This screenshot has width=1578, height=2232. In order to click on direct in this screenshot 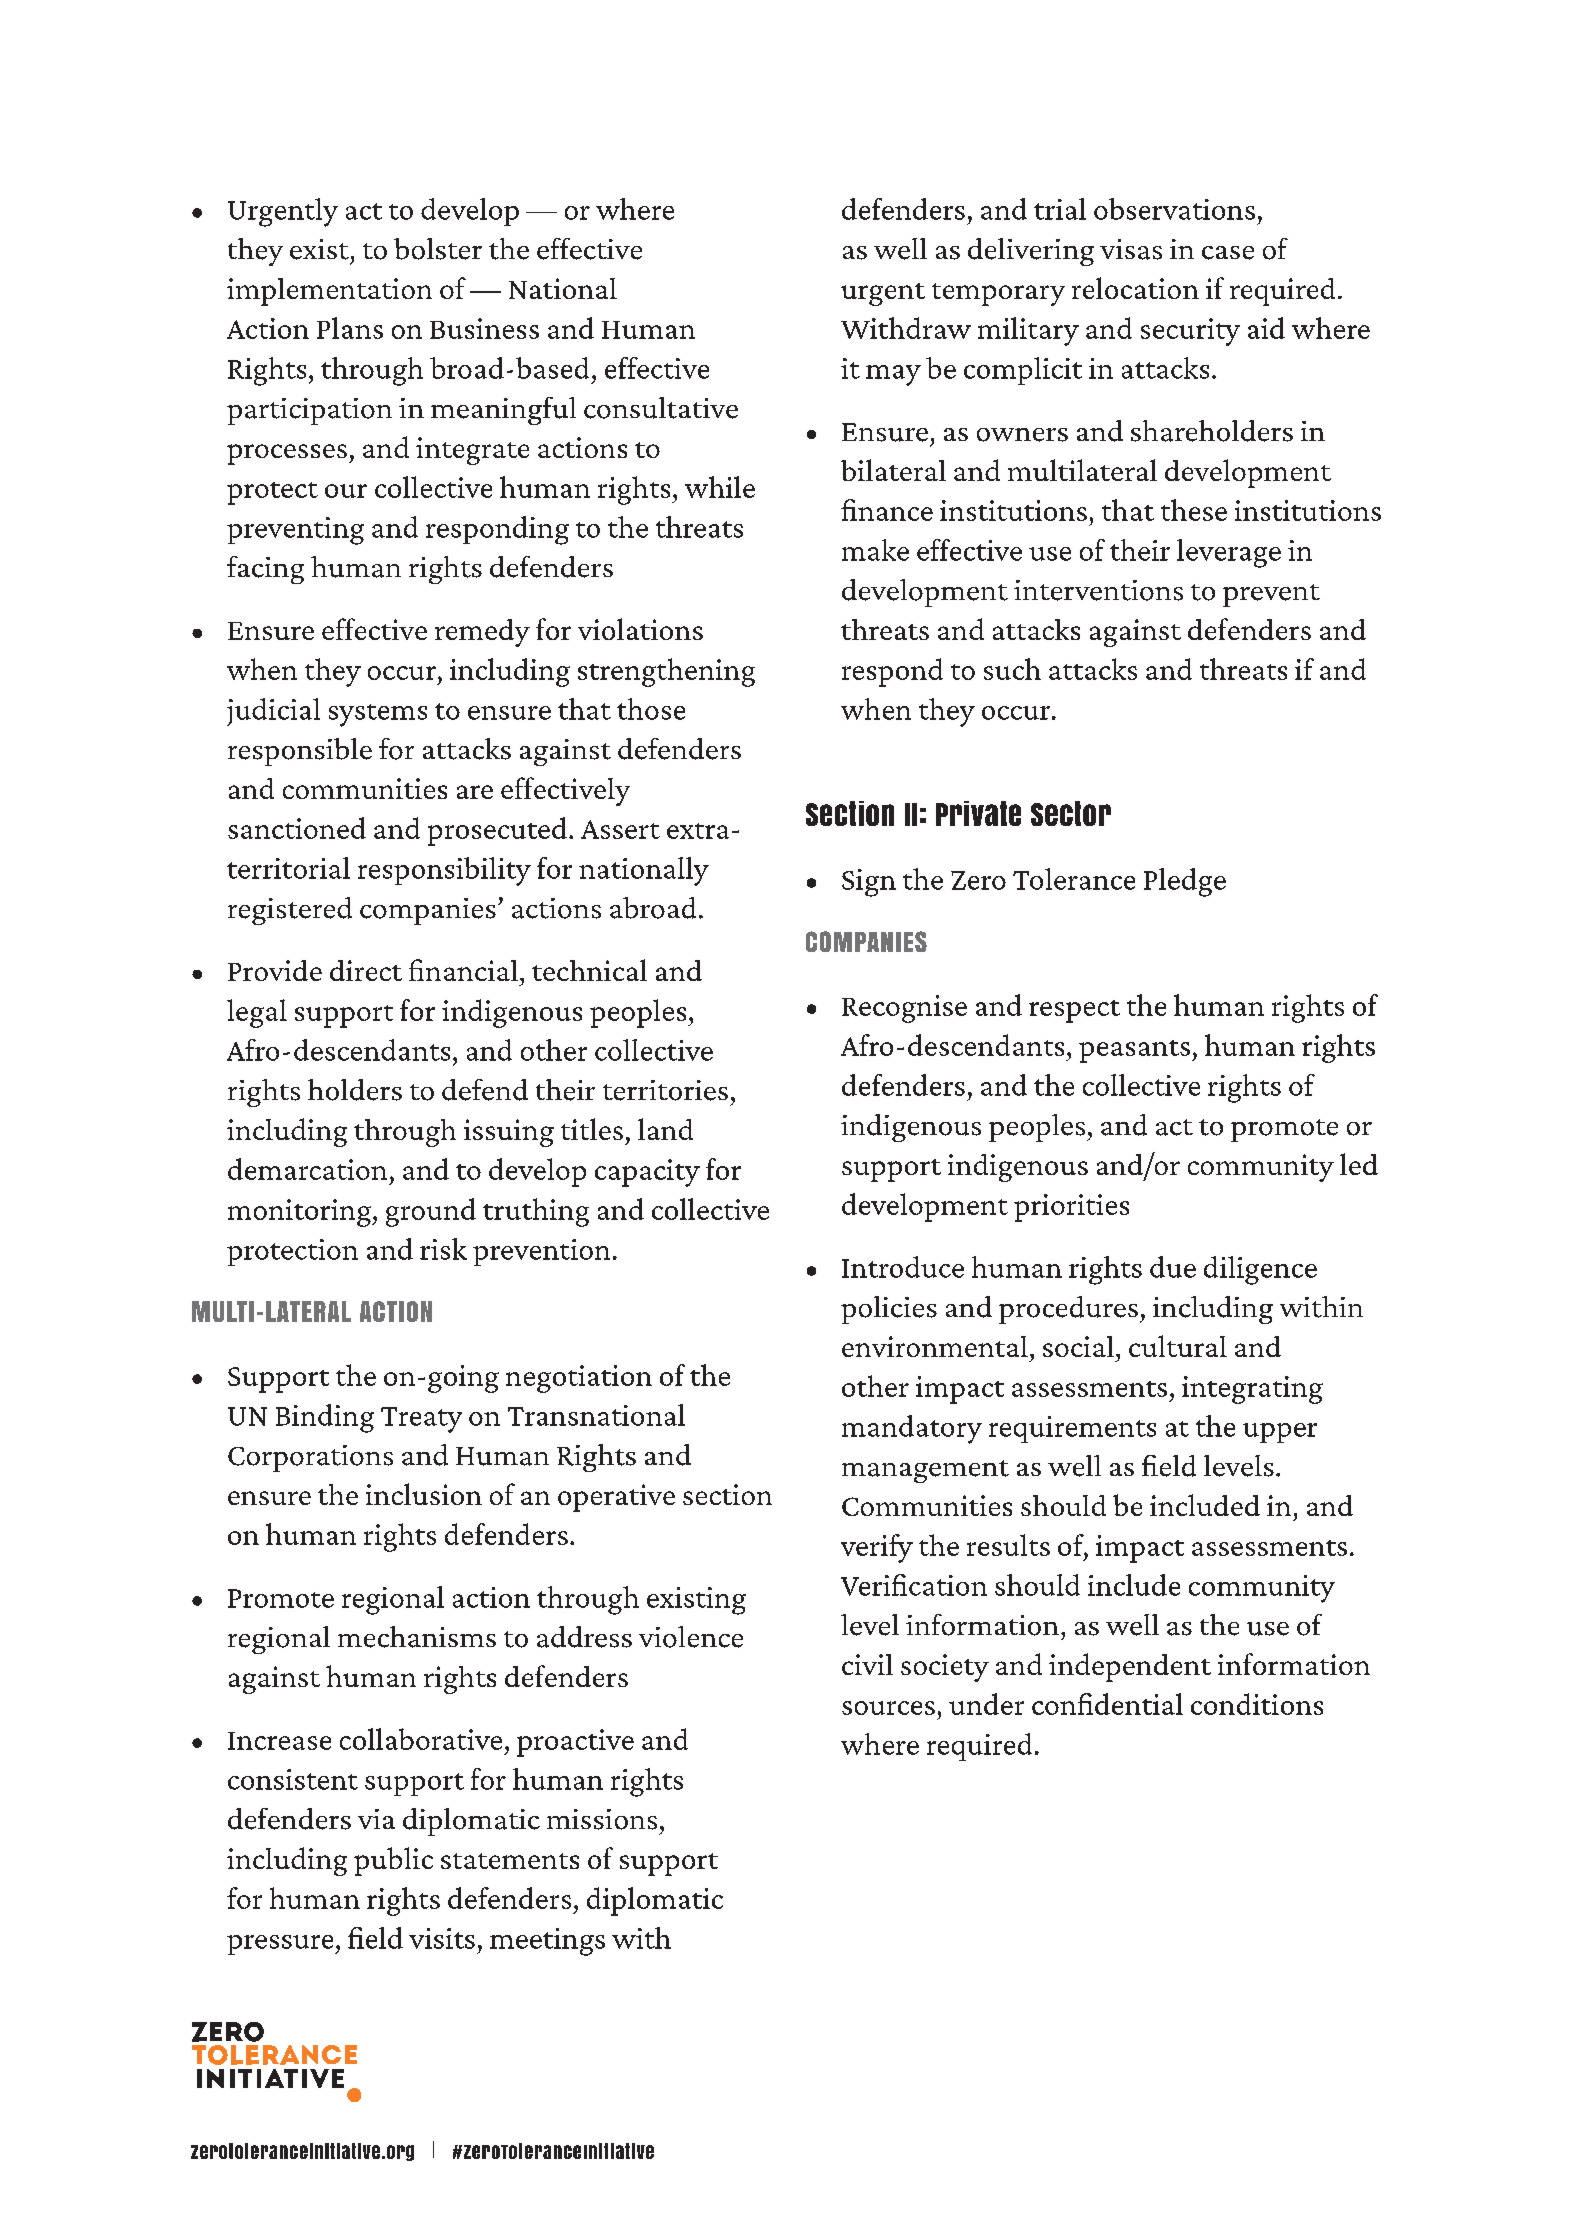, I will do `click(366, 970)`.
